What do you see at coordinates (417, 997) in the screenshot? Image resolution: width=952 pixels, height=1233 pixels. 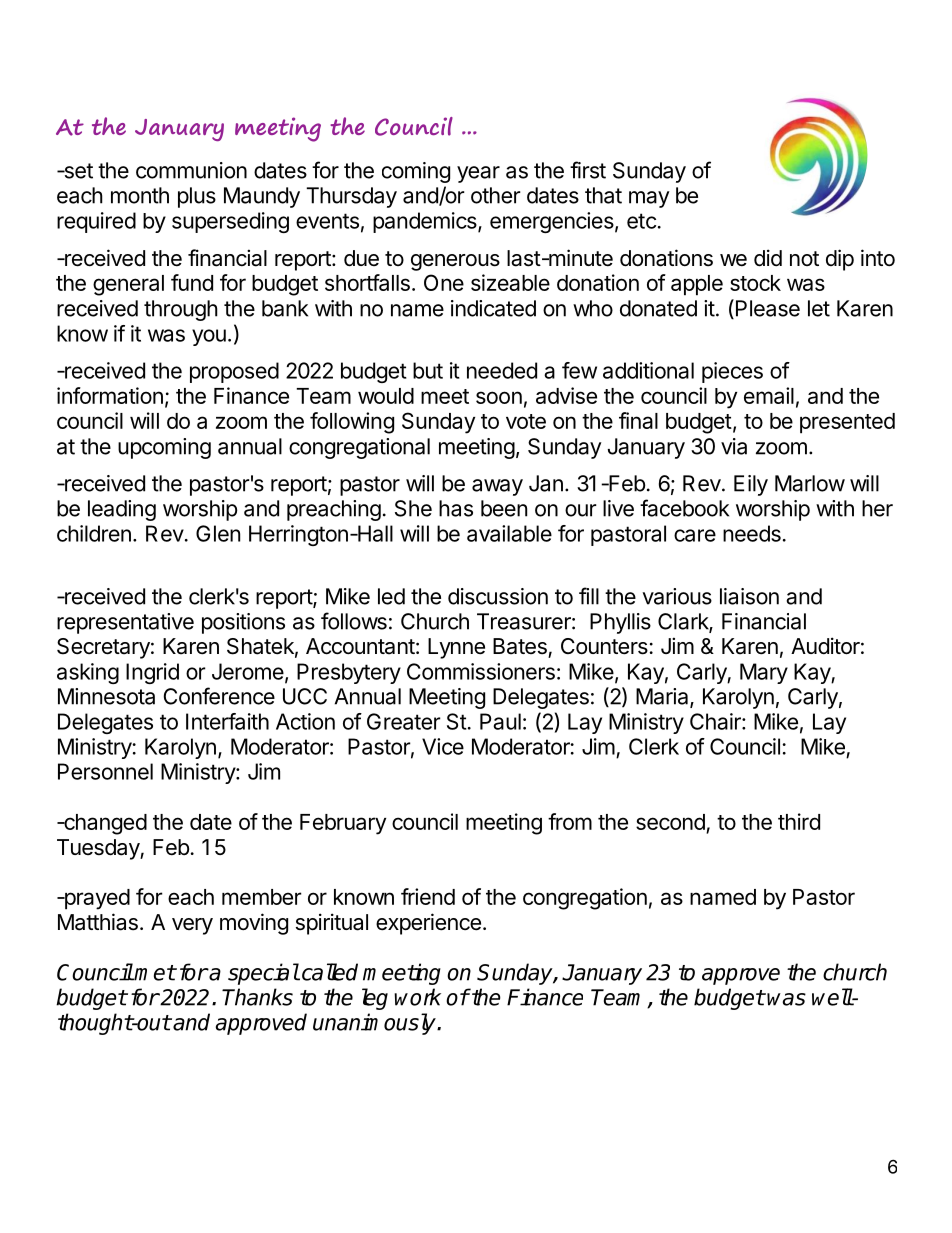 I see `work` at bounding box center [417, 997].
